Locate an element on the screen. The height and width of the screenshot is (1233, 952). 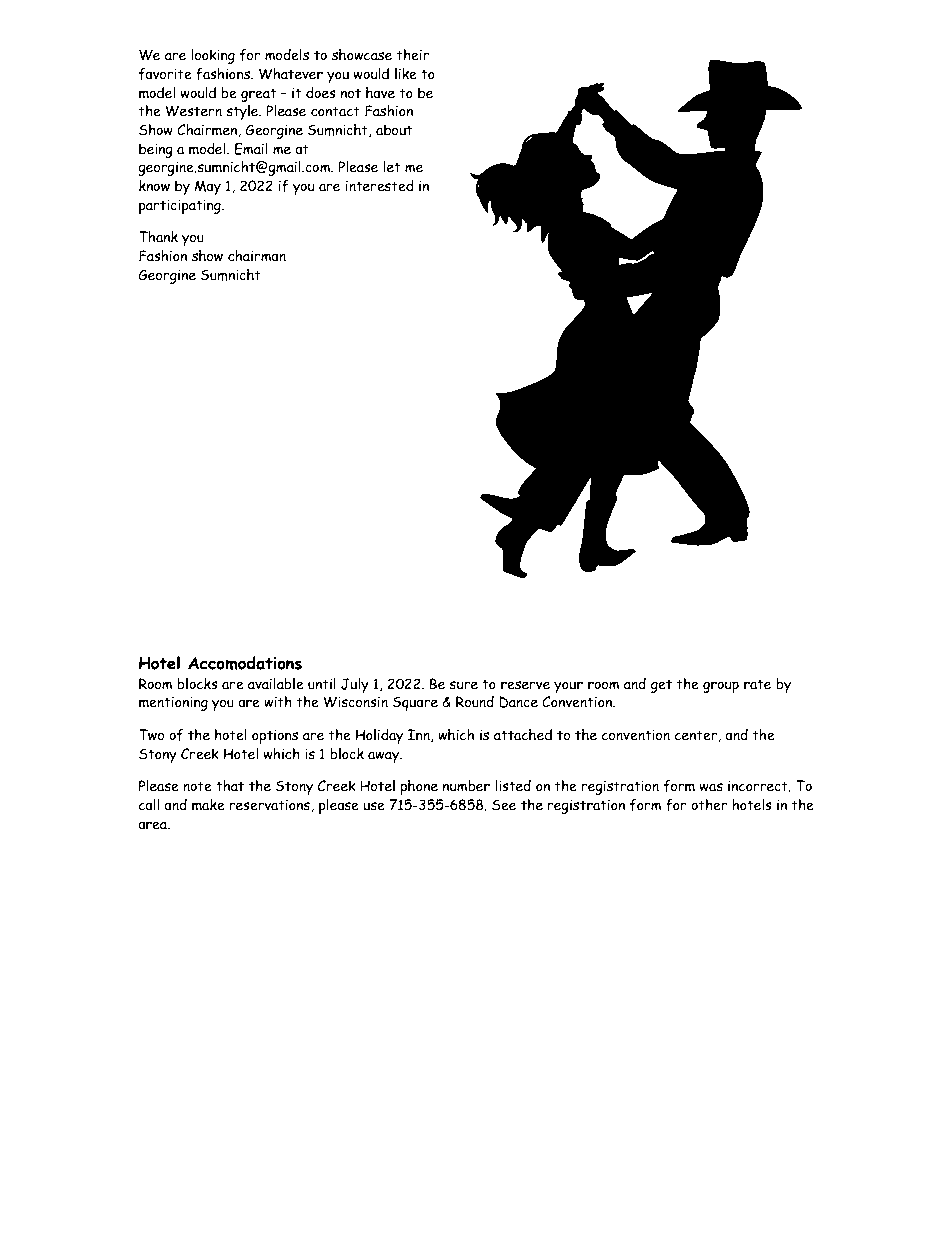
like is located at coordinates (406, 74).
